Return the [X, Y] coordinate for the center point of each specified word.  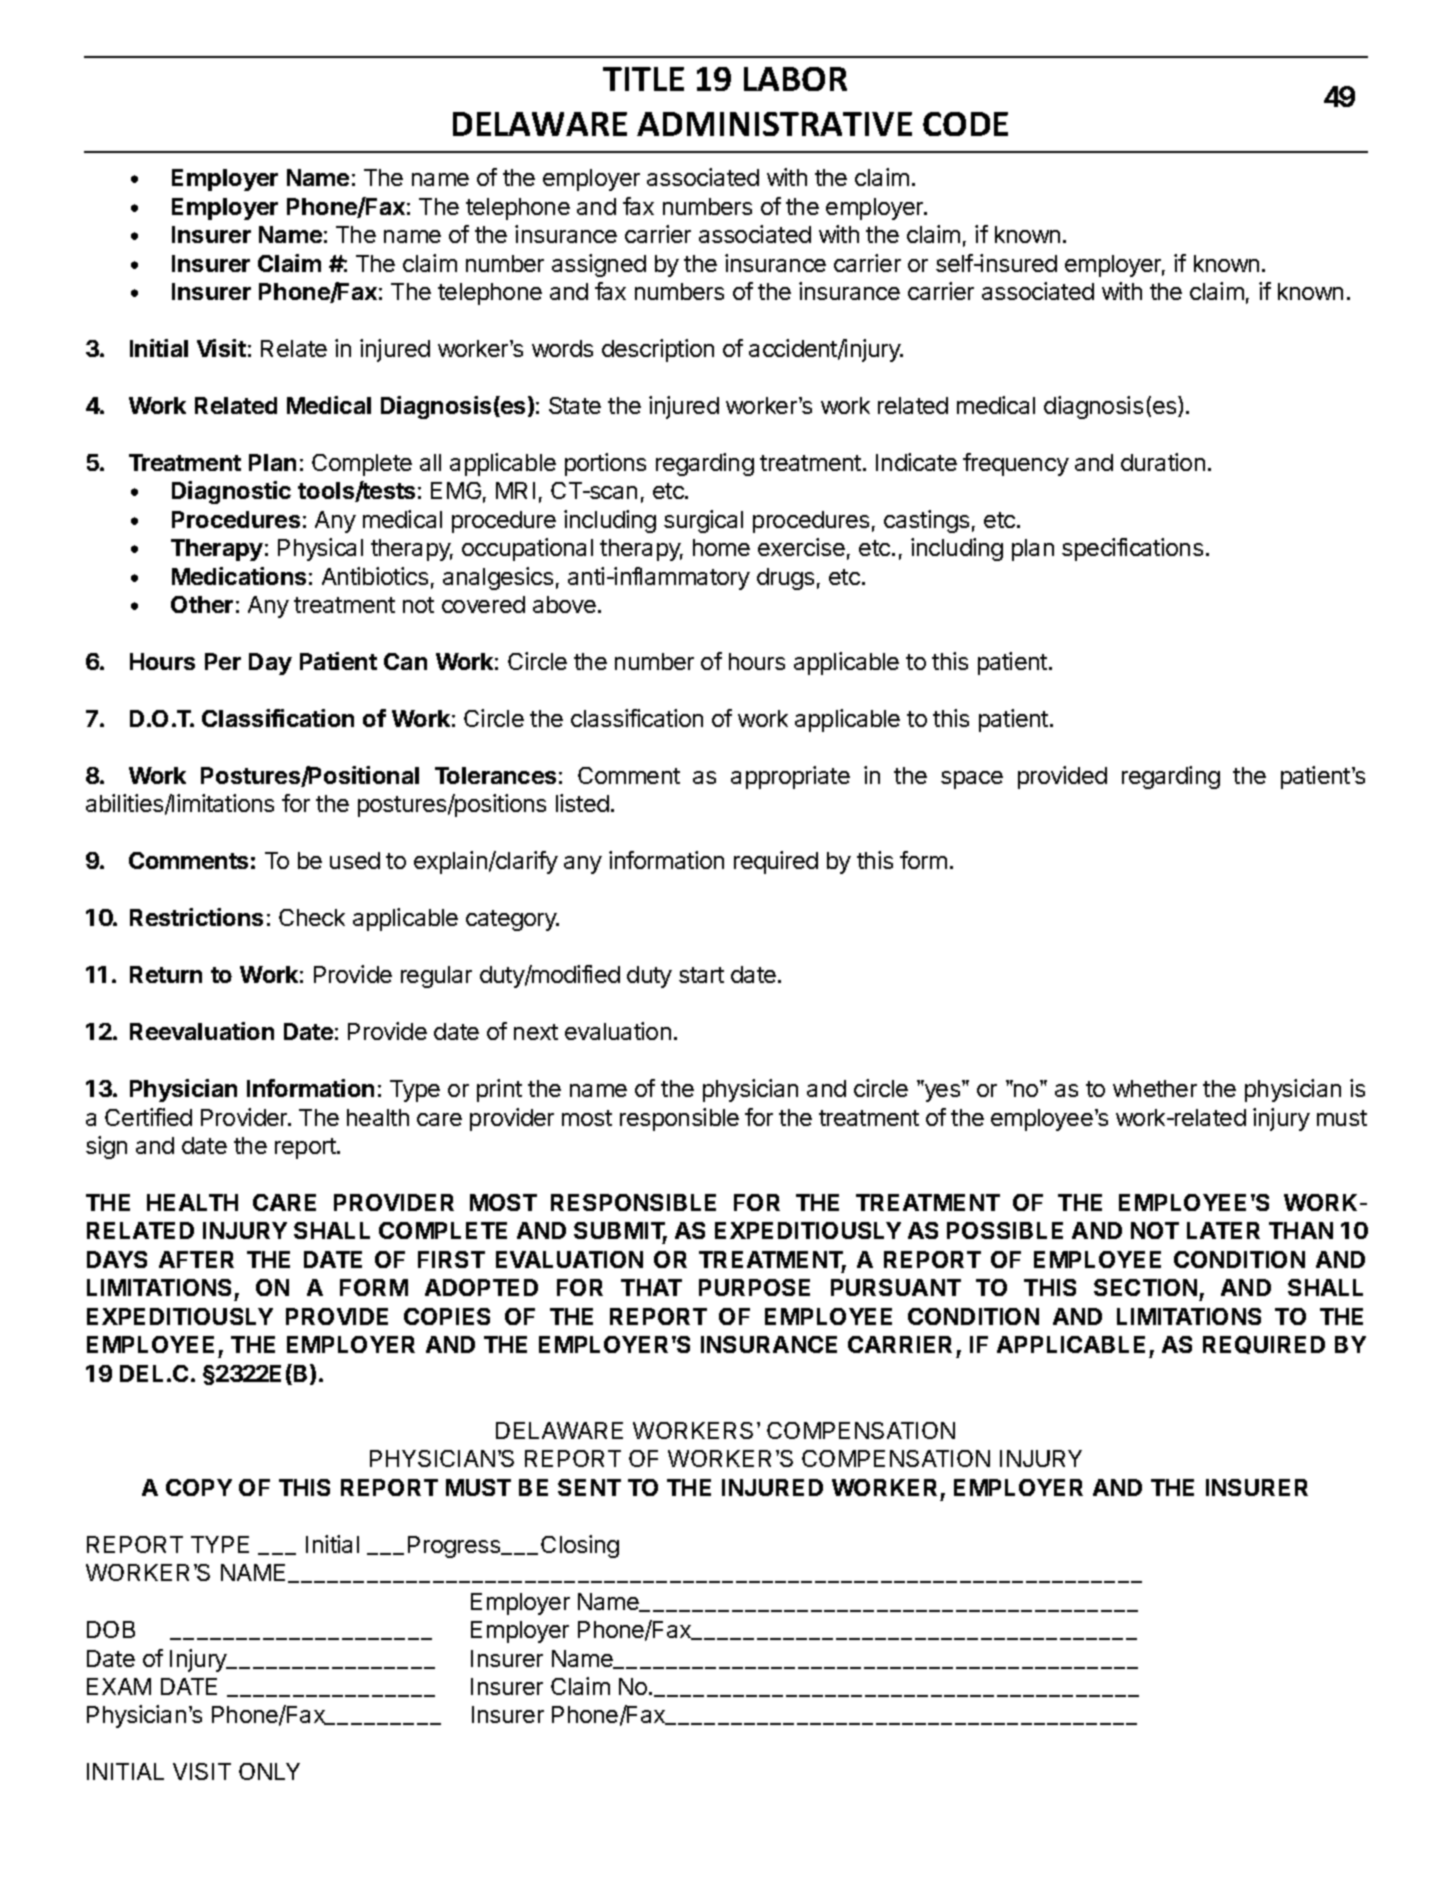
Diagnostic [231, 492]
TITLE [643, 79]
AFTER [196, 1259]
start [701, 975]
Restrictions [196, 917]
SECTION [1145, 1287]
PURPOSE [754, 1287]
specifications [1132, 549]
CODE [965, 124]
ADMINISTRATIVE [774, 124]
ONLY [269, 1771]
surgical [703, 521]
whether [1155, 1088]
